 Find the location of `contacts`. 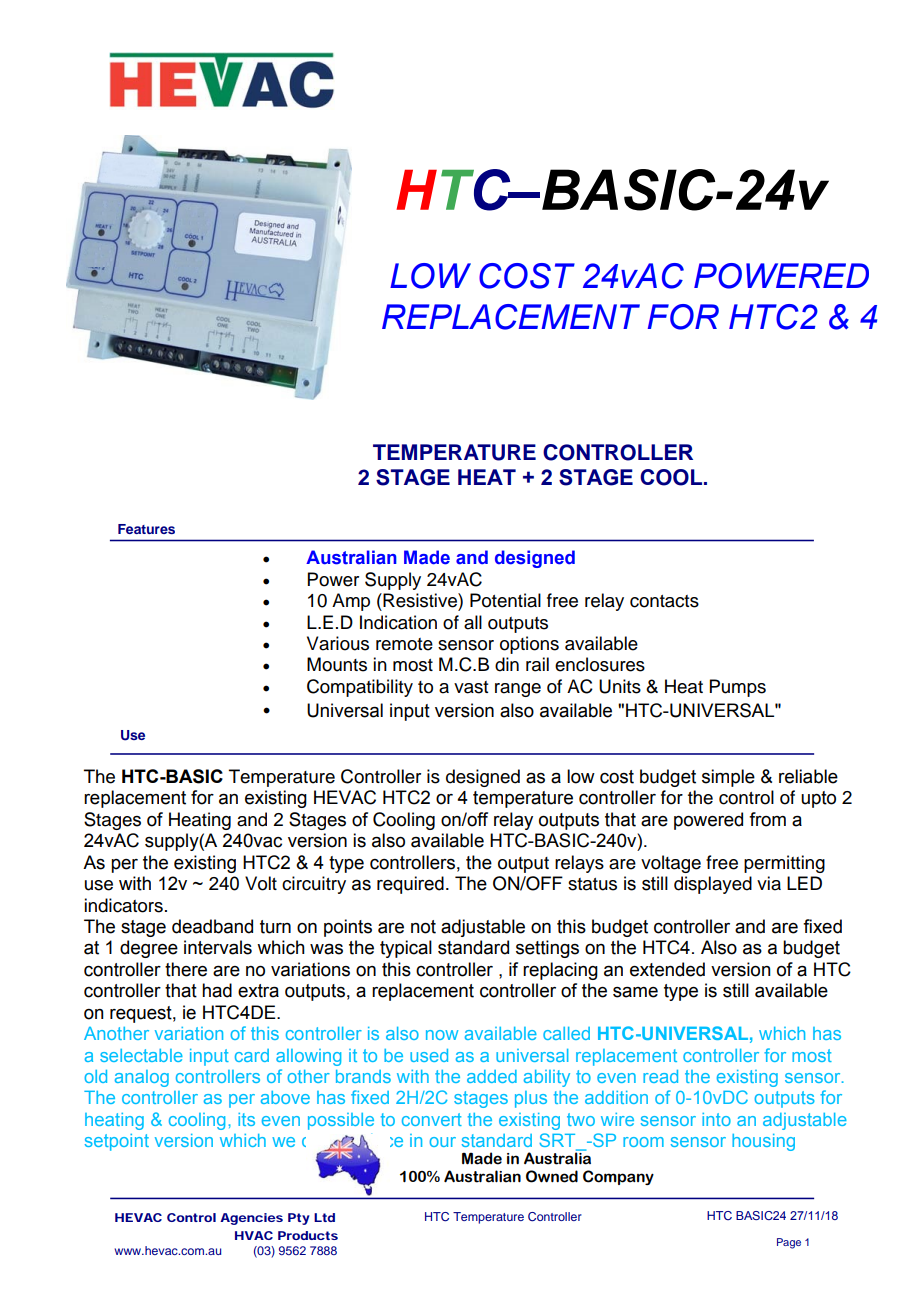

contacts is located at coordinates (664, 601).
